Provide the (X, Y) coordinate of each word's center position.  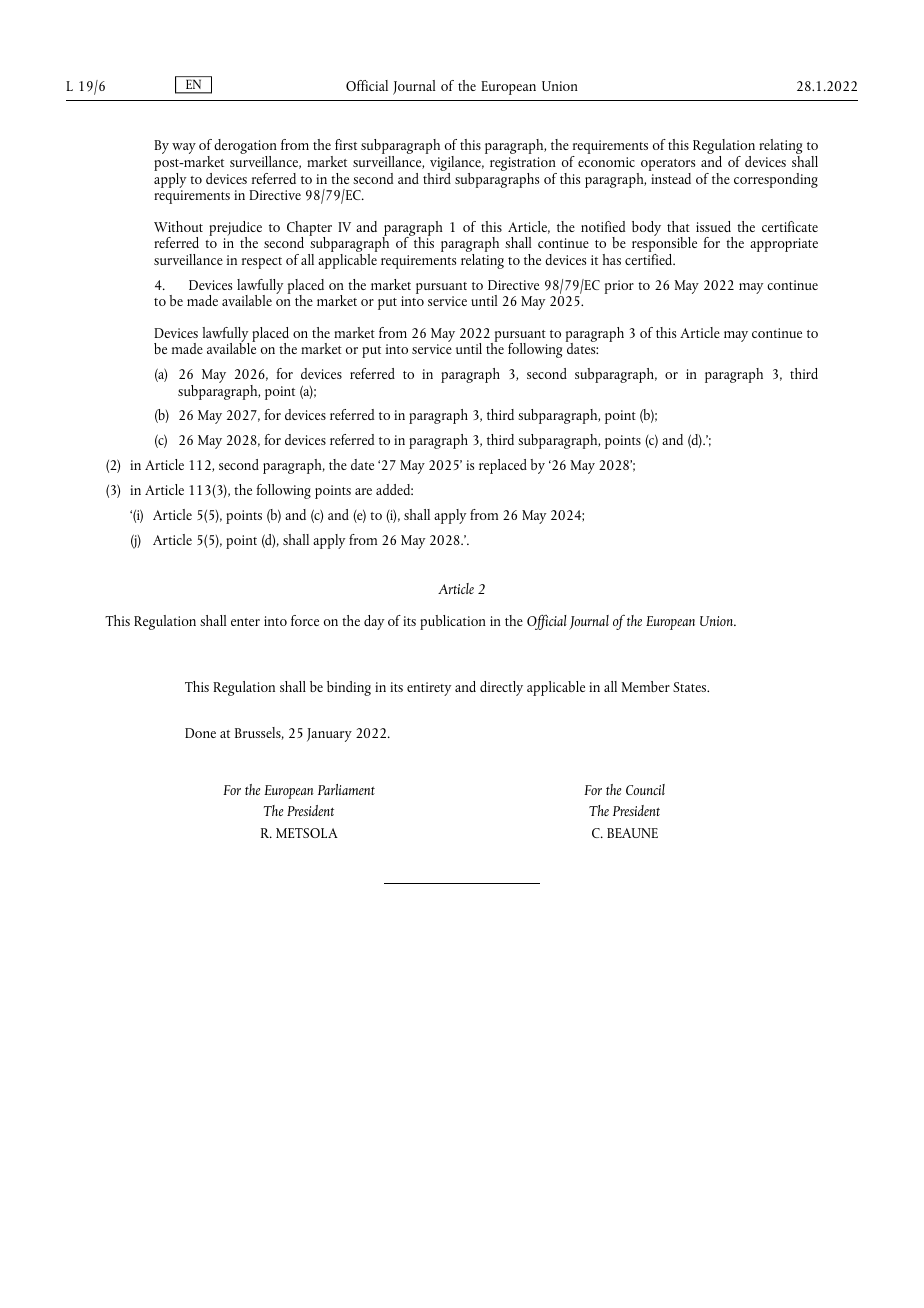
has (611, 259)
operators (668, 166)
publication (453, 622)
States (691, 687)
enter (245, 622)
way (184, 148)
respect (262, 263)
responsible (664, 245)
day (374, 622)
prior (619, 287)
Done (200, 733)
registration (523, 165)
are (363, 491)
